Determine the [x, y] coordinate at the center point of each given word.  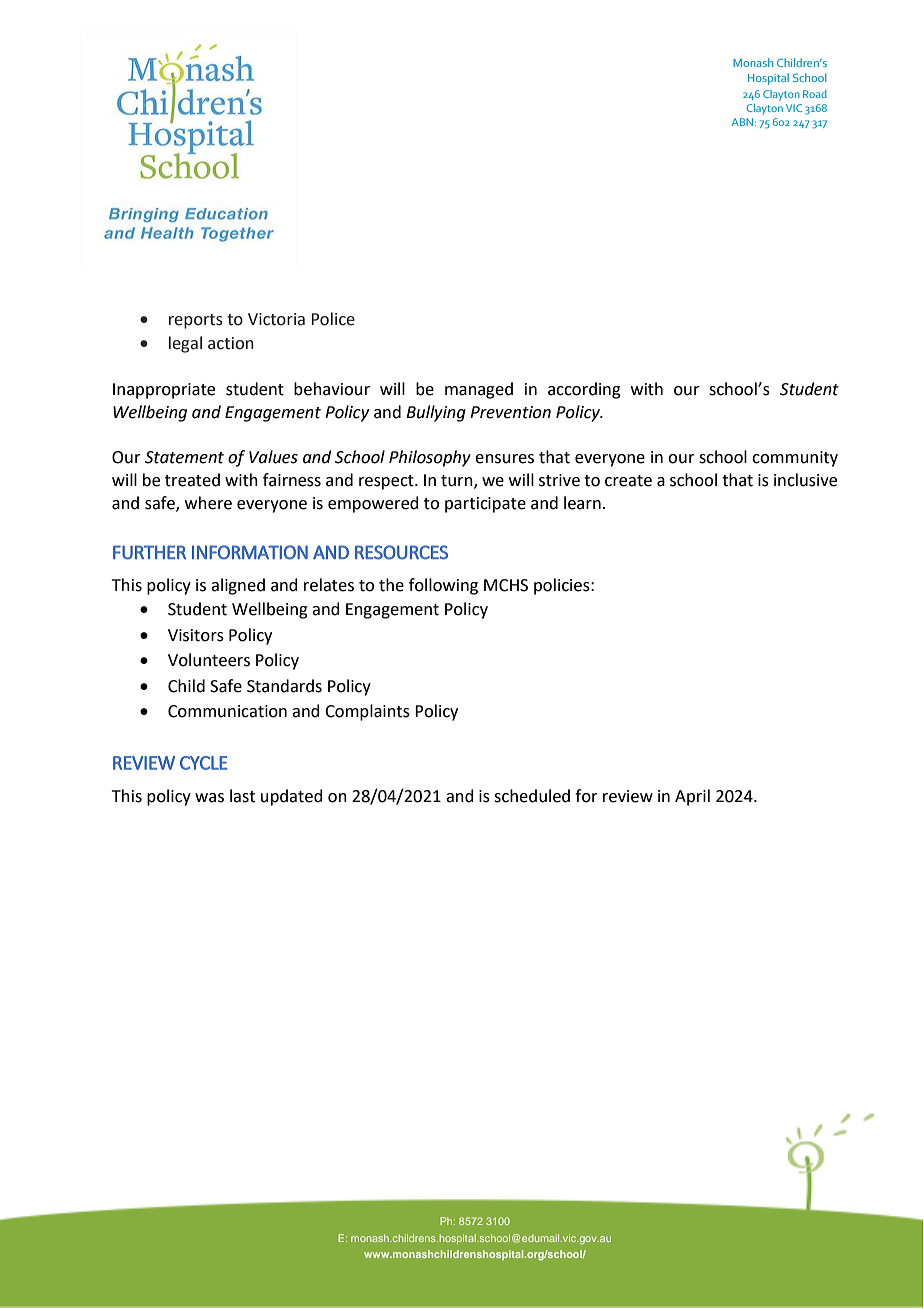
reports [196, 321]
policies [563, 586]
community [795, 459]
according [584, 390]
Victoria [276, 319]
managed [479, 390]
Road [815, 94]
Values [273, 457]
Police [333, 319]
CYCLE [204, 763]
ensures [504, 459]
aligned [238, 586]
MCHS [506, 585]
